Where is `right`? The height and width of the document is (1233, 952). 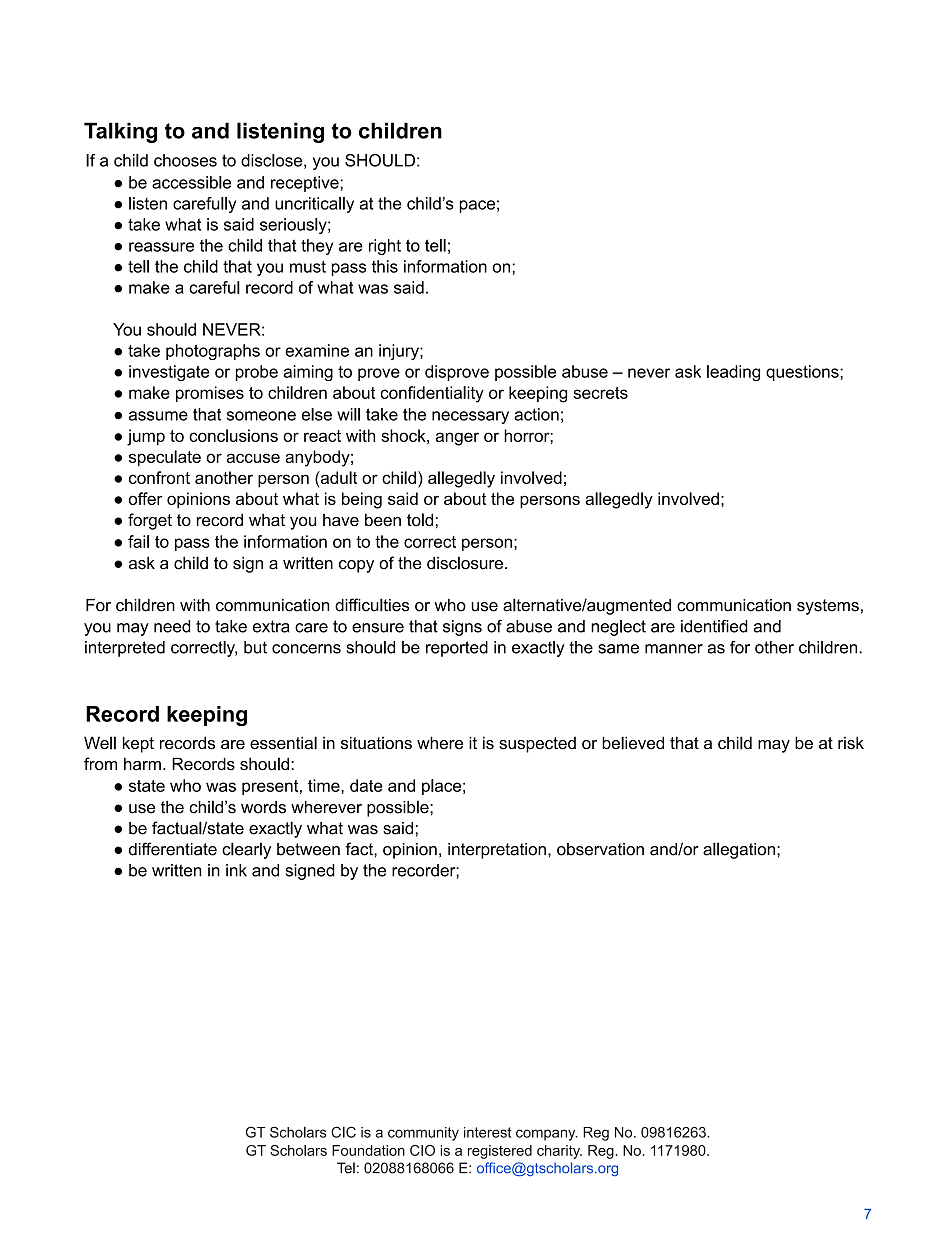
right is located at coordinates (385, 247).
